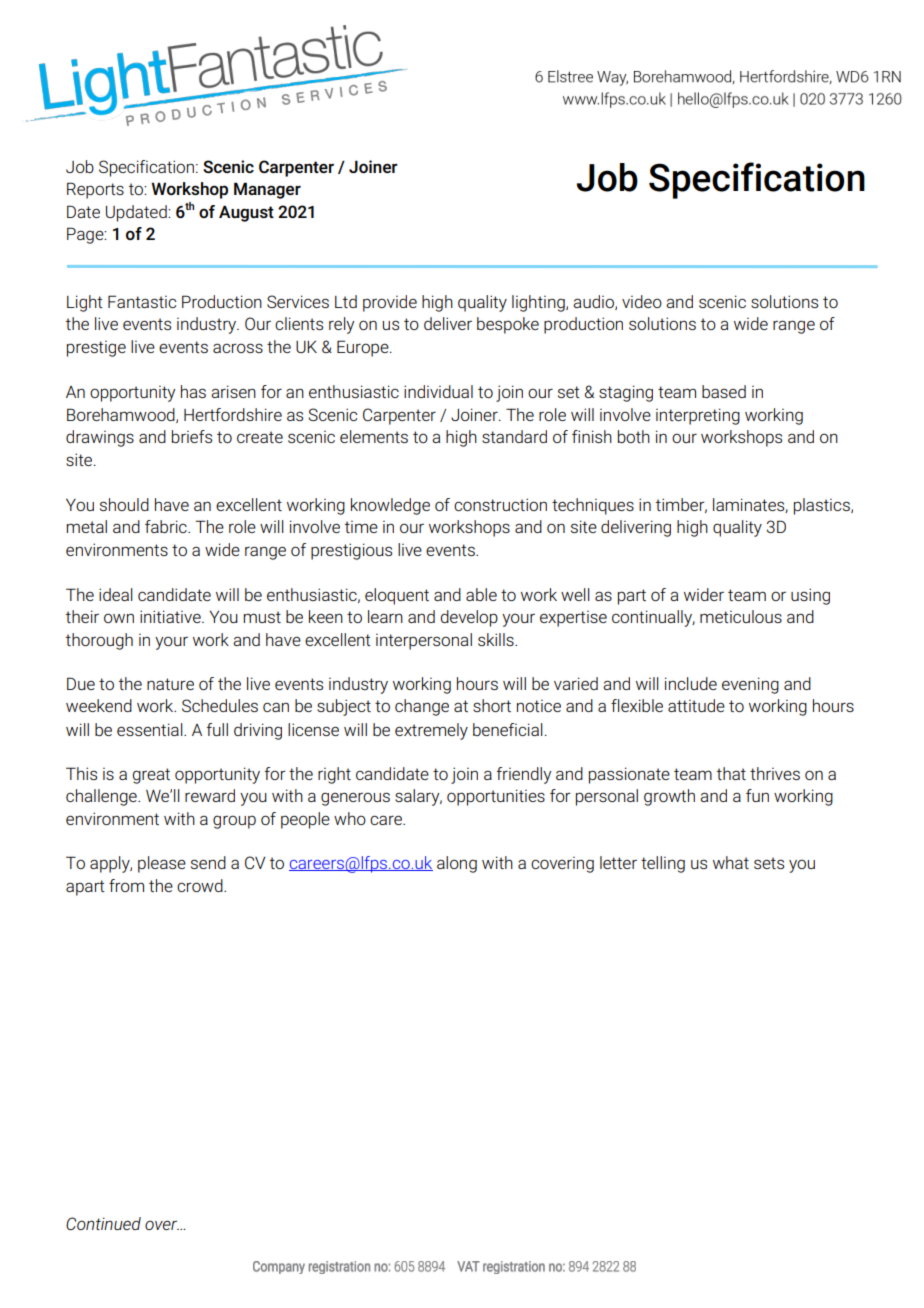 Image resolution: width=924 pixels, height=1308 pixels. What do you see at coordinates (390, 303) in the page?
I see `provide` at bounding box center [390, 303].
